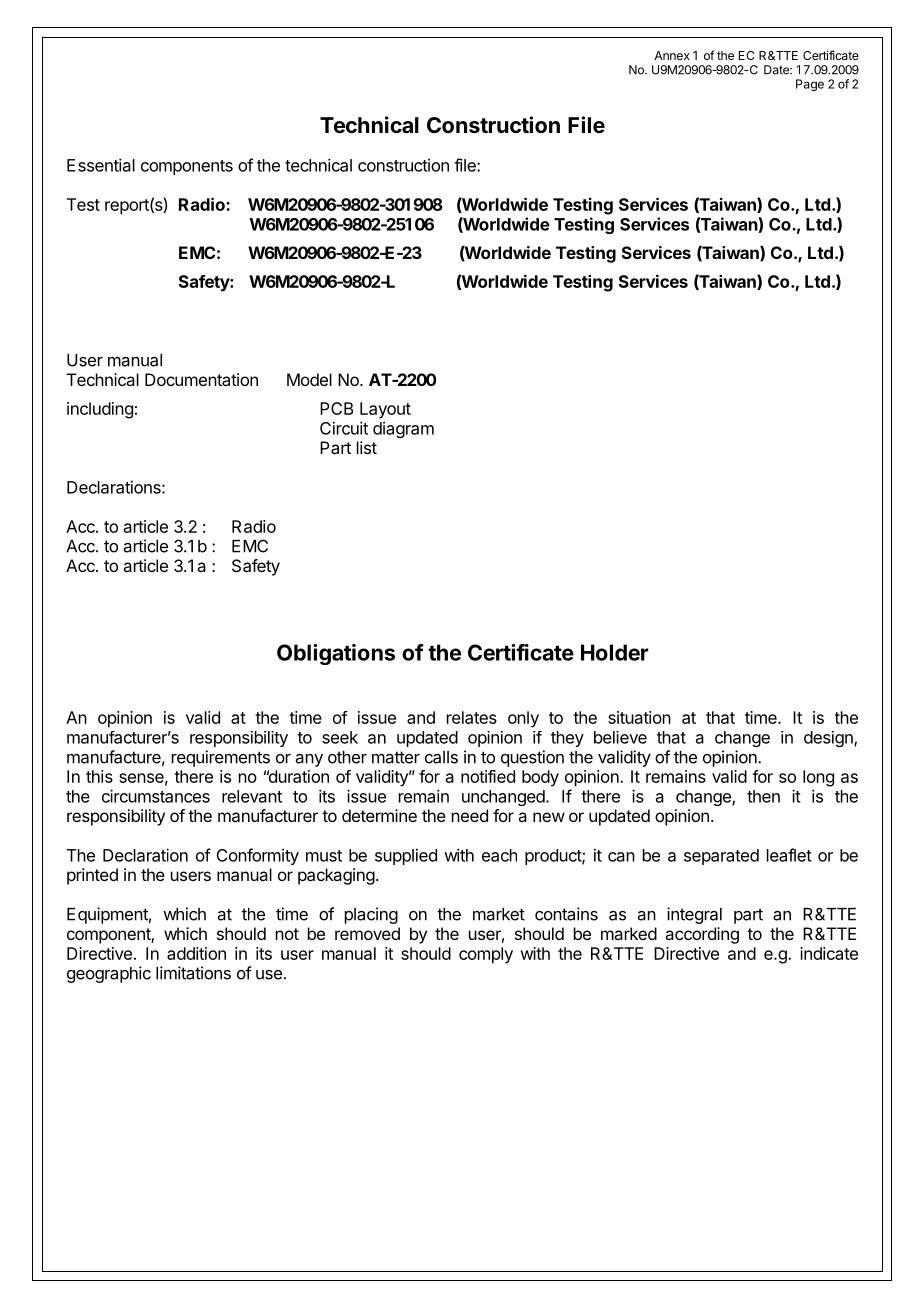 Image resolution: width=924 pixels, height=1308 pixels. Describe the element at coordinates (101, 165) in the document. I see `Essential` at that location.
